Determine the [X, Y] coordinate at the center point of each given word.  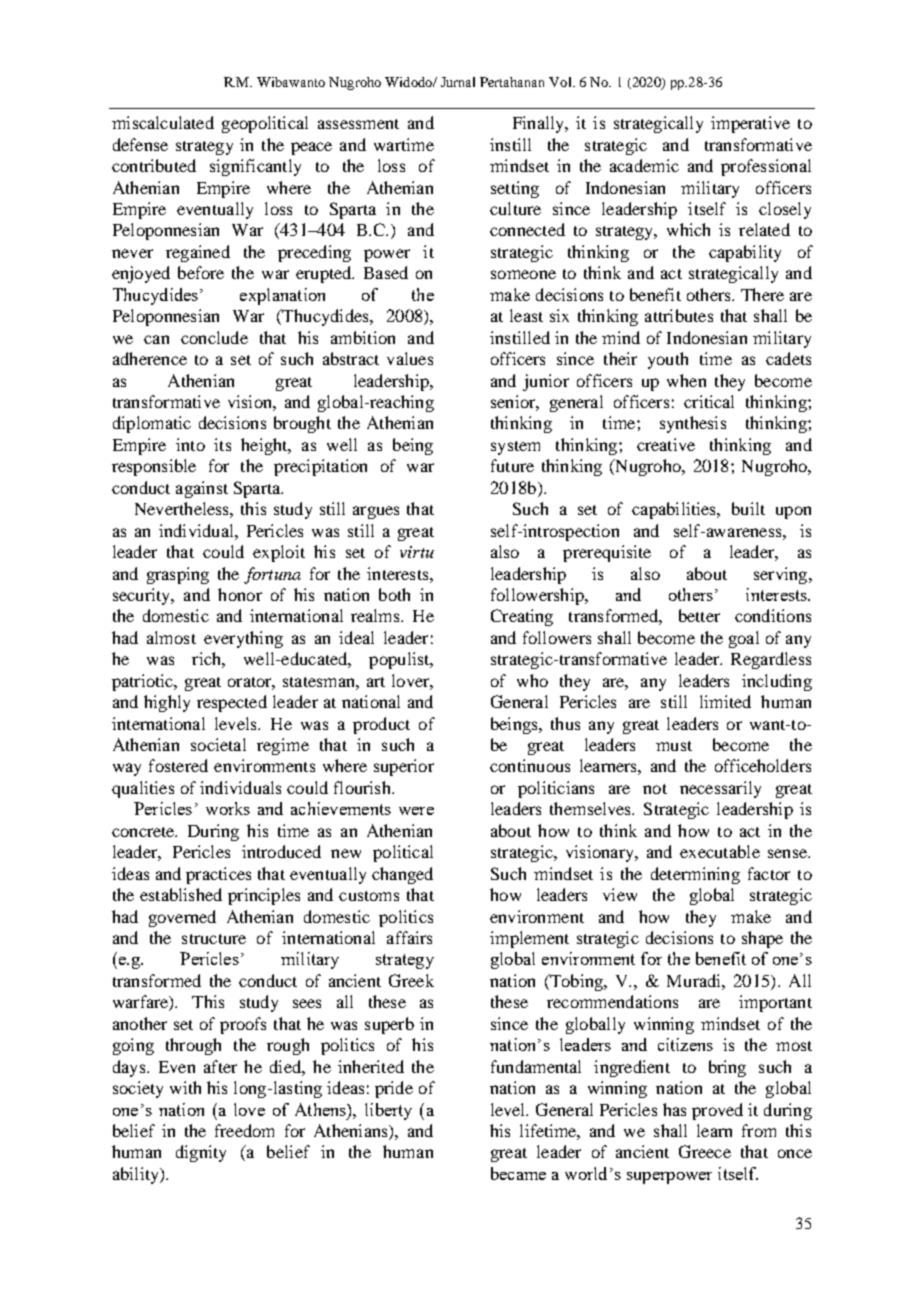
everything [243, 639]
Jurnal [458, 82]
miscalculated [163, 122]
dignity [201, 1153]
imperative [750, 124]
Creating [522, 617]
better [699, 615]
